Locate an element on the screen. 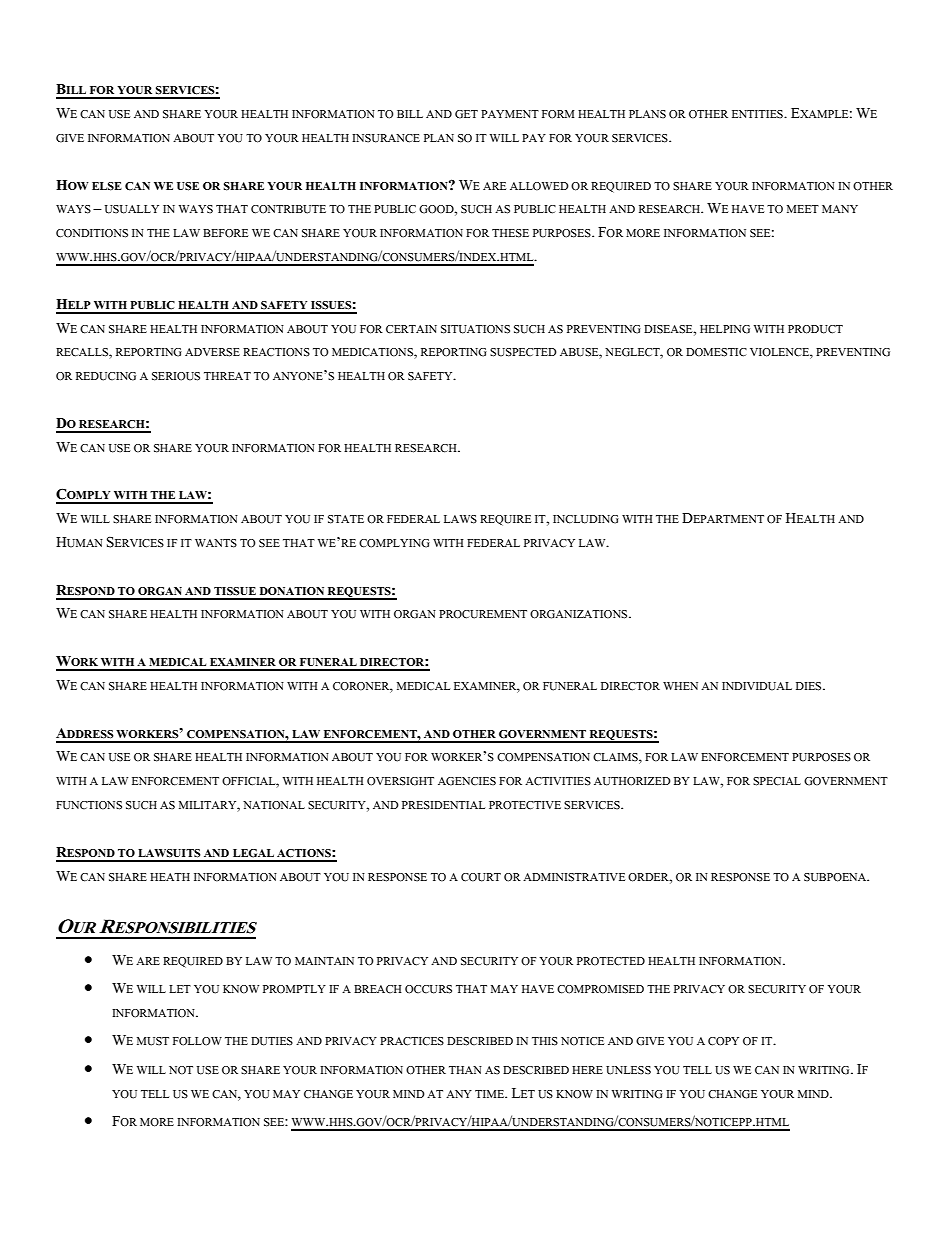  ENTITIES is located at coordinates (758, 114).
